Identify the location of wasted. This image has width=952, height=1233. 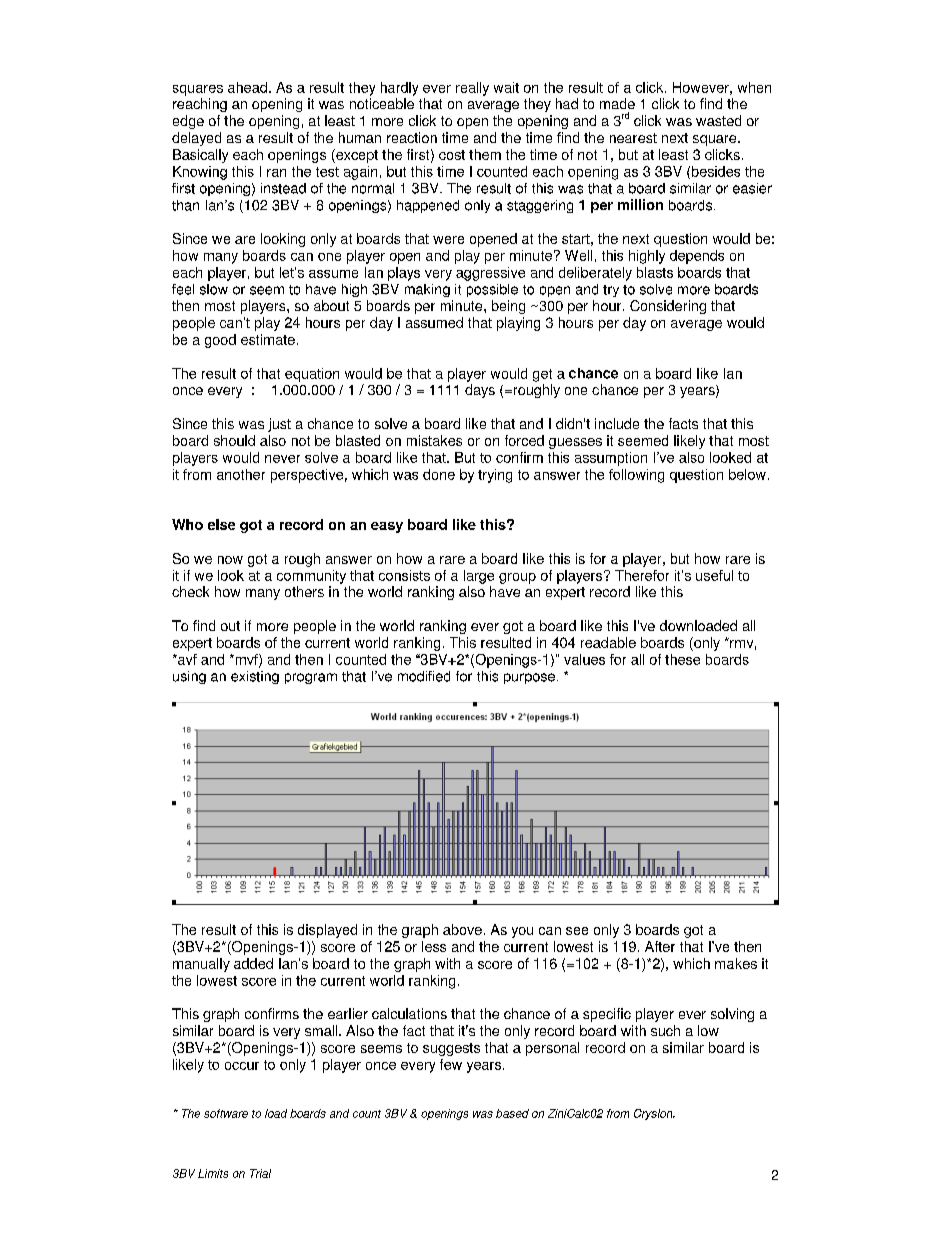
(718, 120).
